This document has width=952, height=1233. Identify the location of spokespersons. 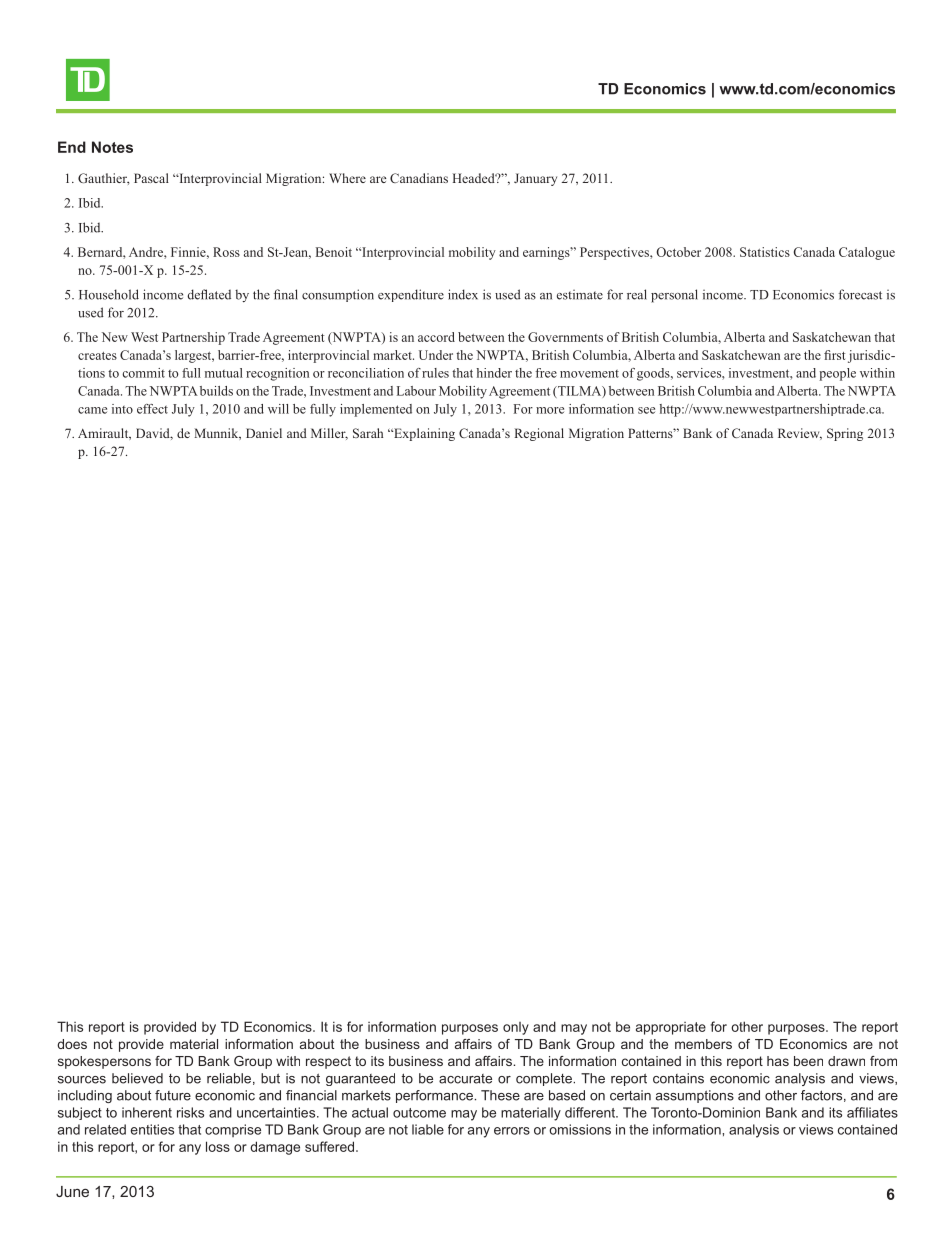
(104, 1062).
